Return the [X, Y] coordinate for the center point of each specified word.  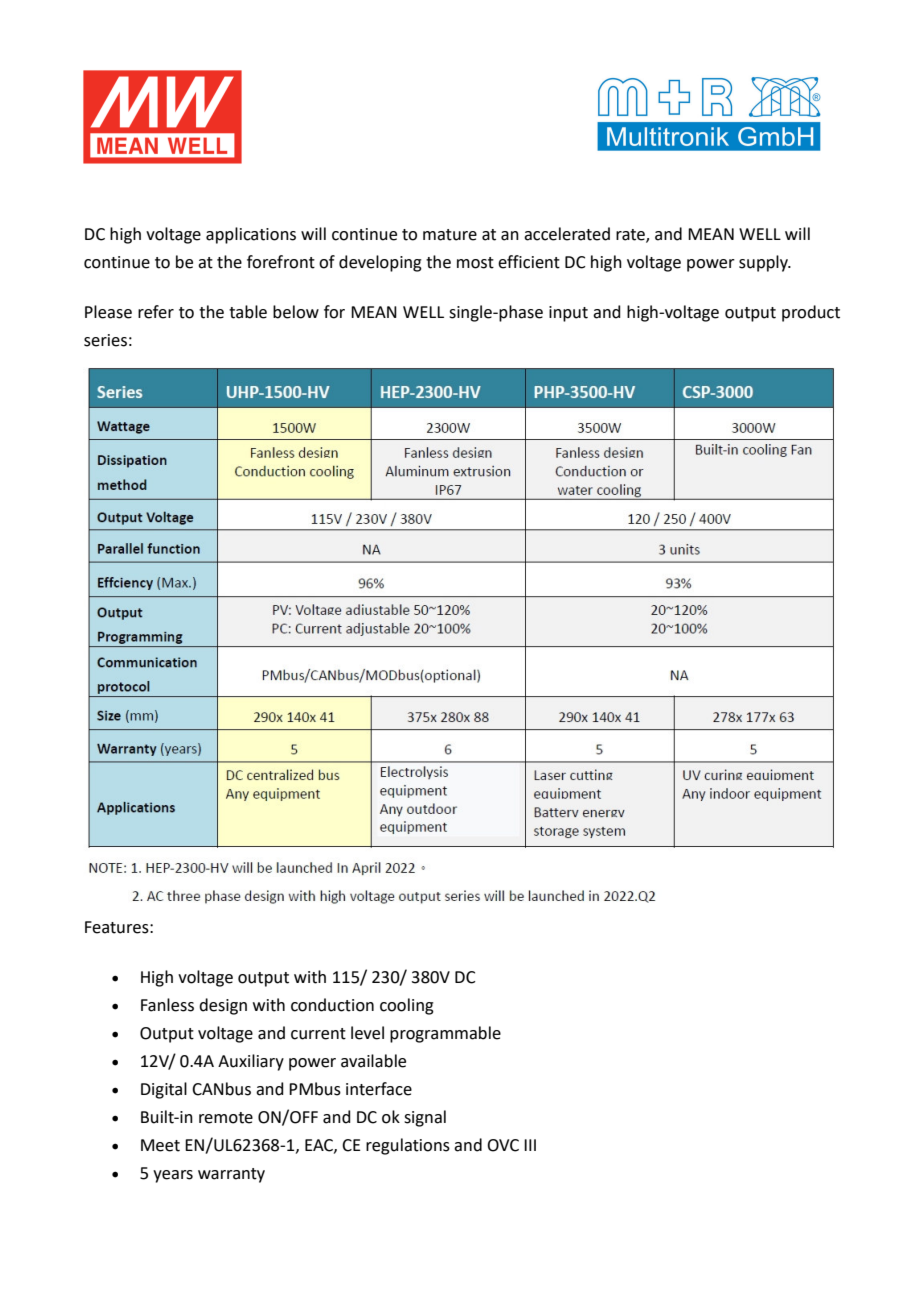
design [223, 1006]
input [568, 314]
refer [156, 312]
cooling [407, 1006]
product [811, 313]
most [475, 263]
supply [764, 263]
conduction [332, 1005]
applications [251, 235]
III [530, 1145]
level [367, 1033]
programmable [445, 1034]
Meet [160, 1145]
